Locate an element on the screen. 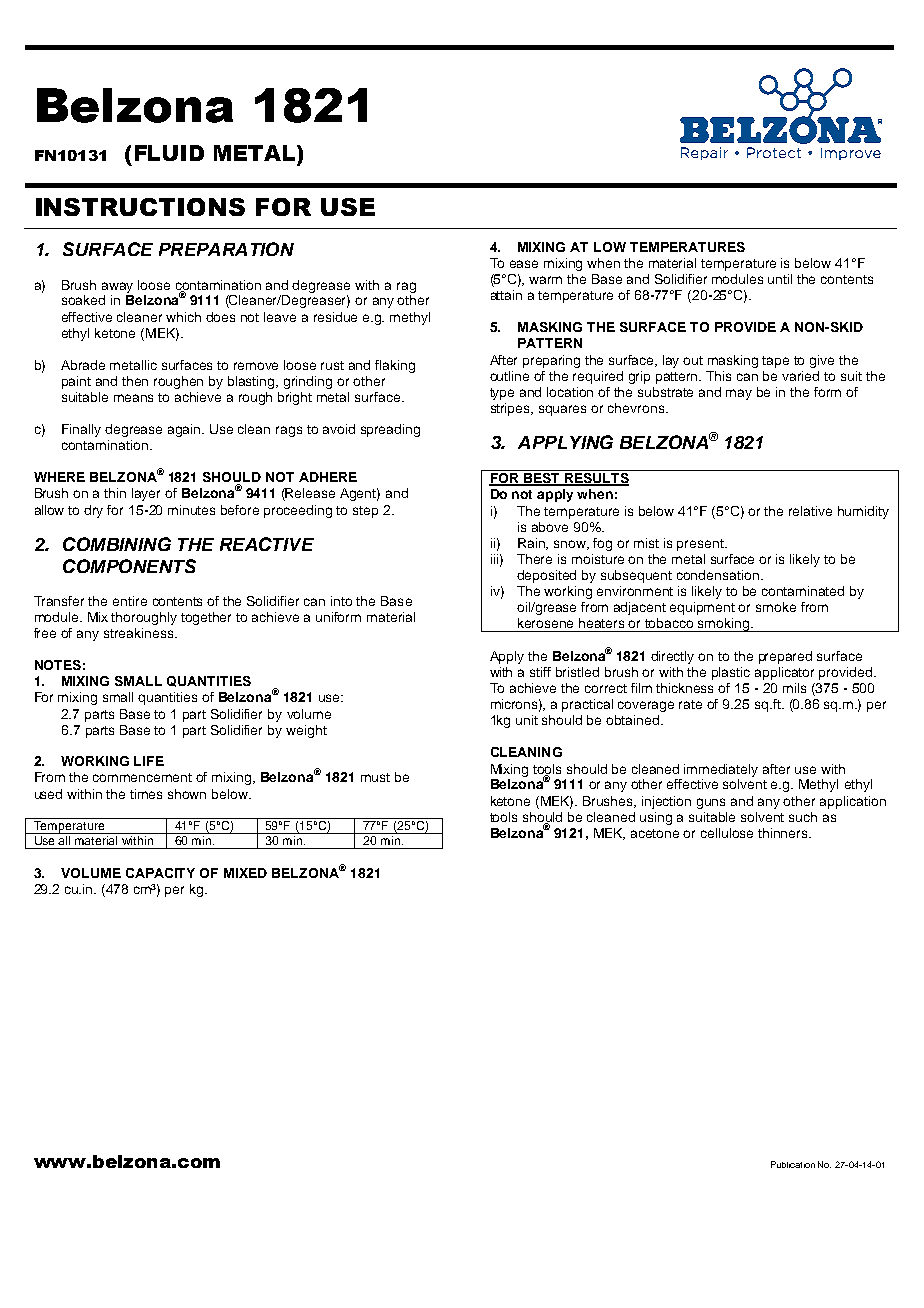 The height and width of the screenshot is (1308, 924). cellulose is located at coordinates (727, 833).
